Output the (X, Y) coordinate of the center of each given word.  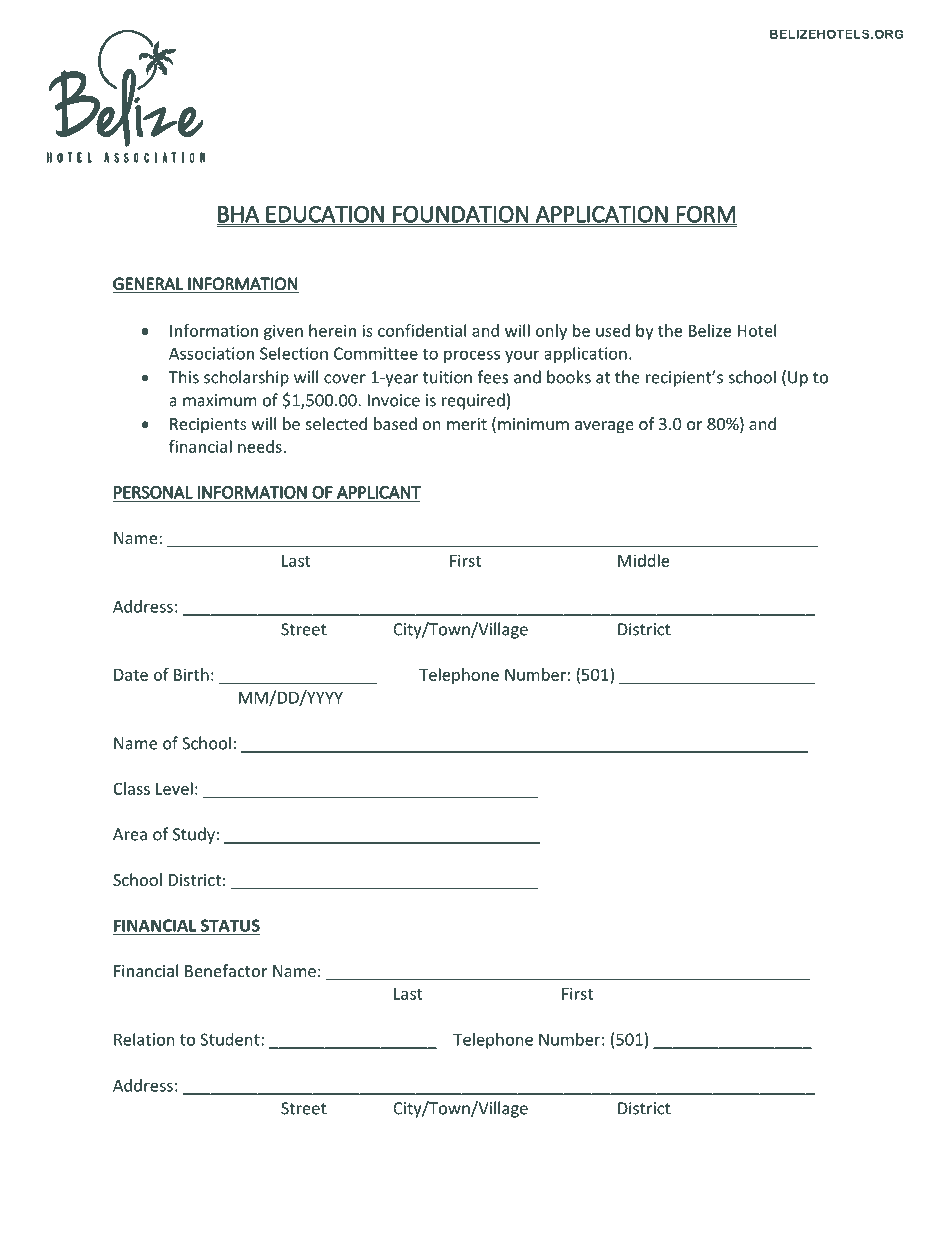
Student (231, 1039)
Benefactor (226, 970)
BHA (238, 214)
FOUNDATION (460, 215)
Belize (710, 330)
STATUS (229, 926)
